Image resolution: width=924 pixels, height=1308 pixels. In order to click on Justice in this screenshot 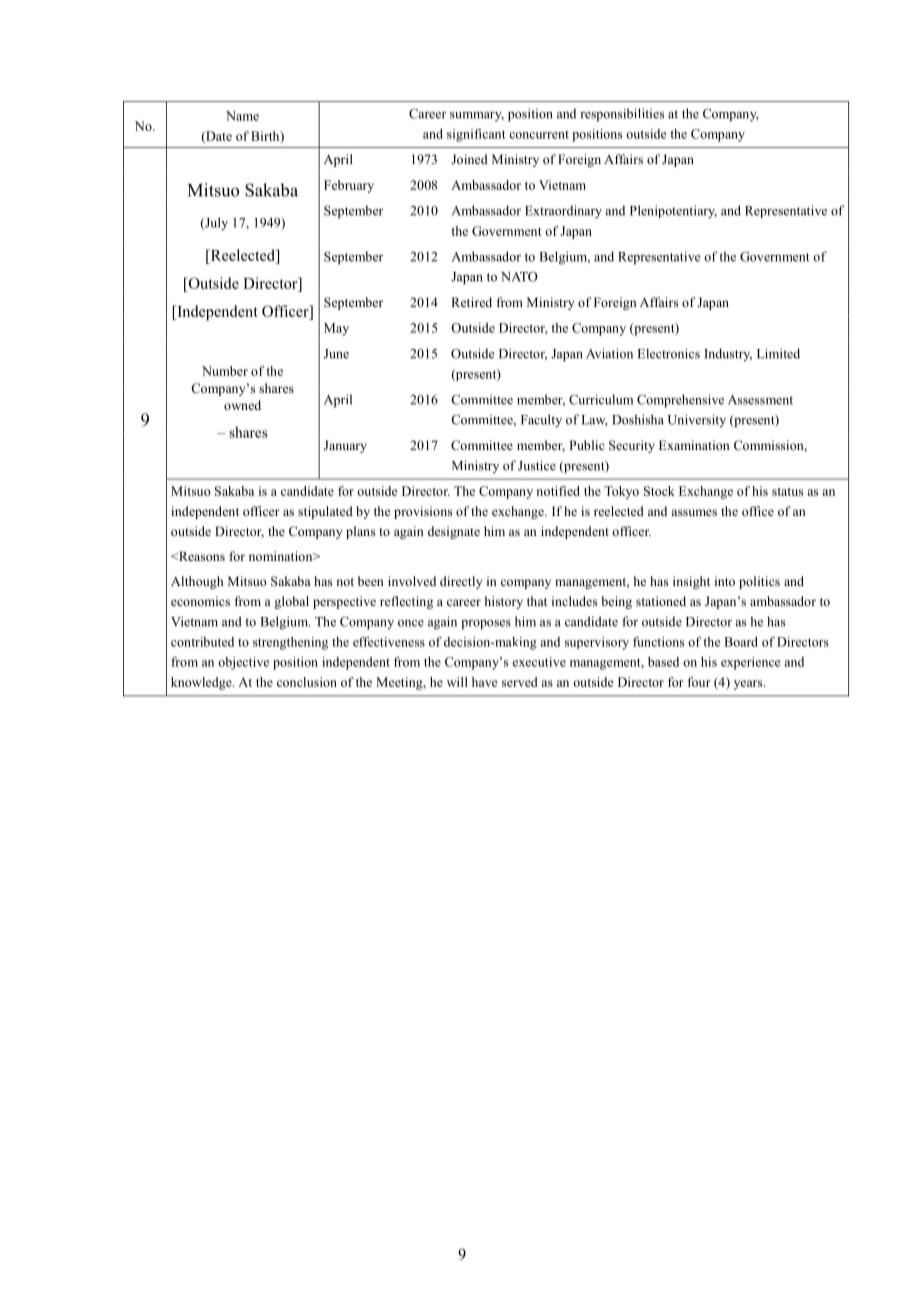, I will do `click(537, 465)`.
